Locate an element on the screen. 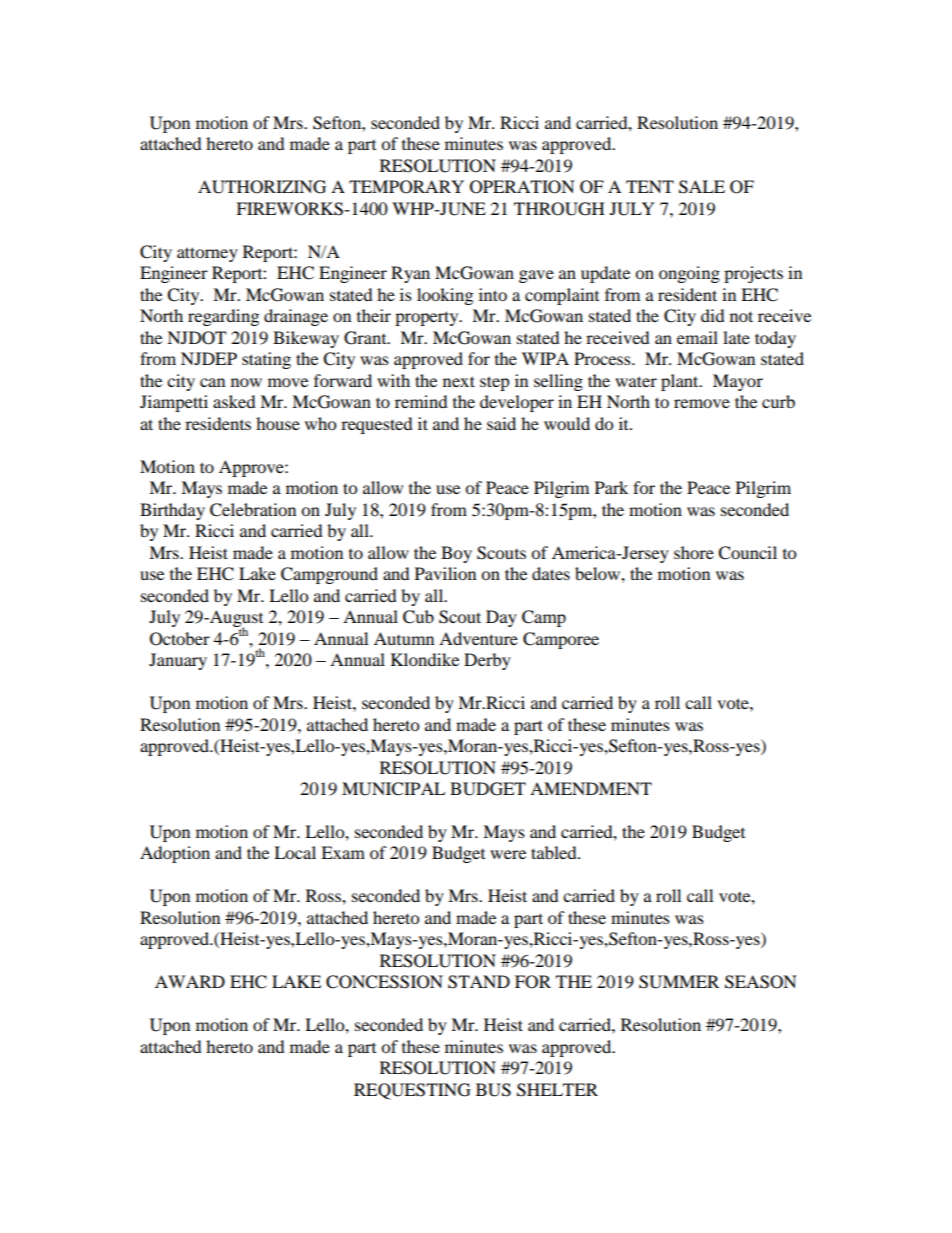 The height and width of the screenshot is (1233, 952). SALE is located at coordinates (702, 187).
